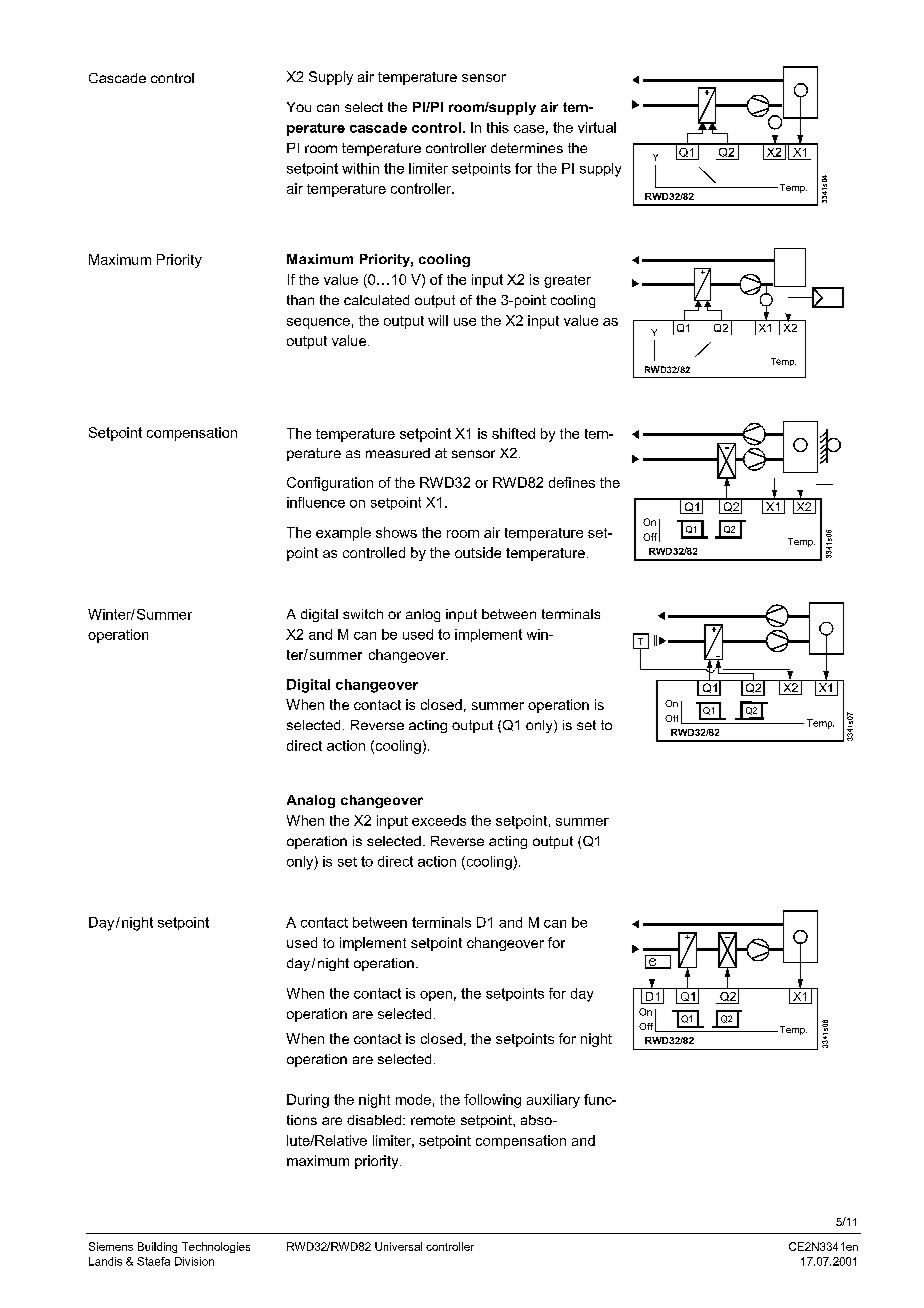 This screenshot has width=924, height=1308. I want to click on disabled, so click(374, 1120).
